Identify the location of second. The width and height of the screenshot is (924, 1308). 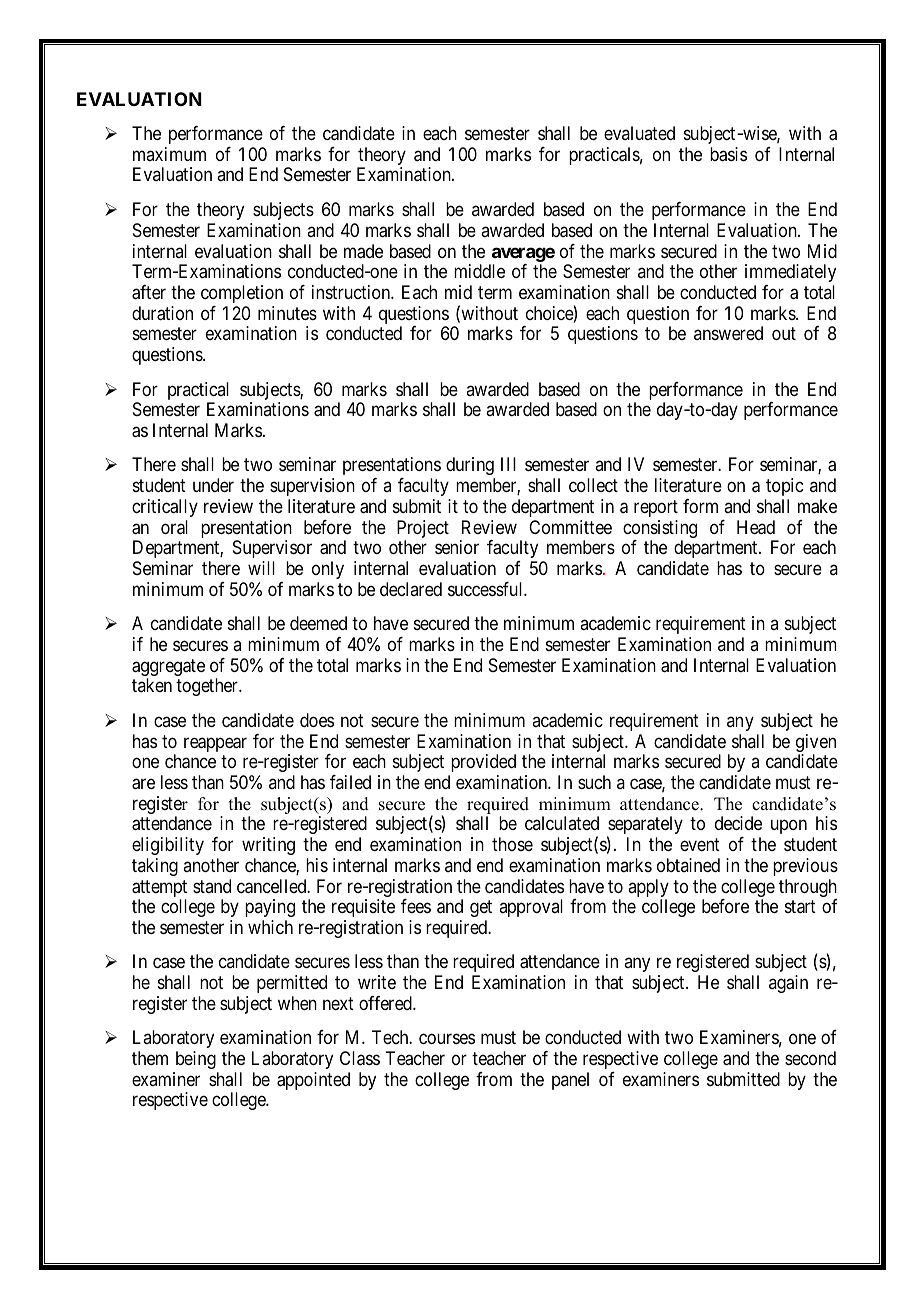
(810, 1058).
